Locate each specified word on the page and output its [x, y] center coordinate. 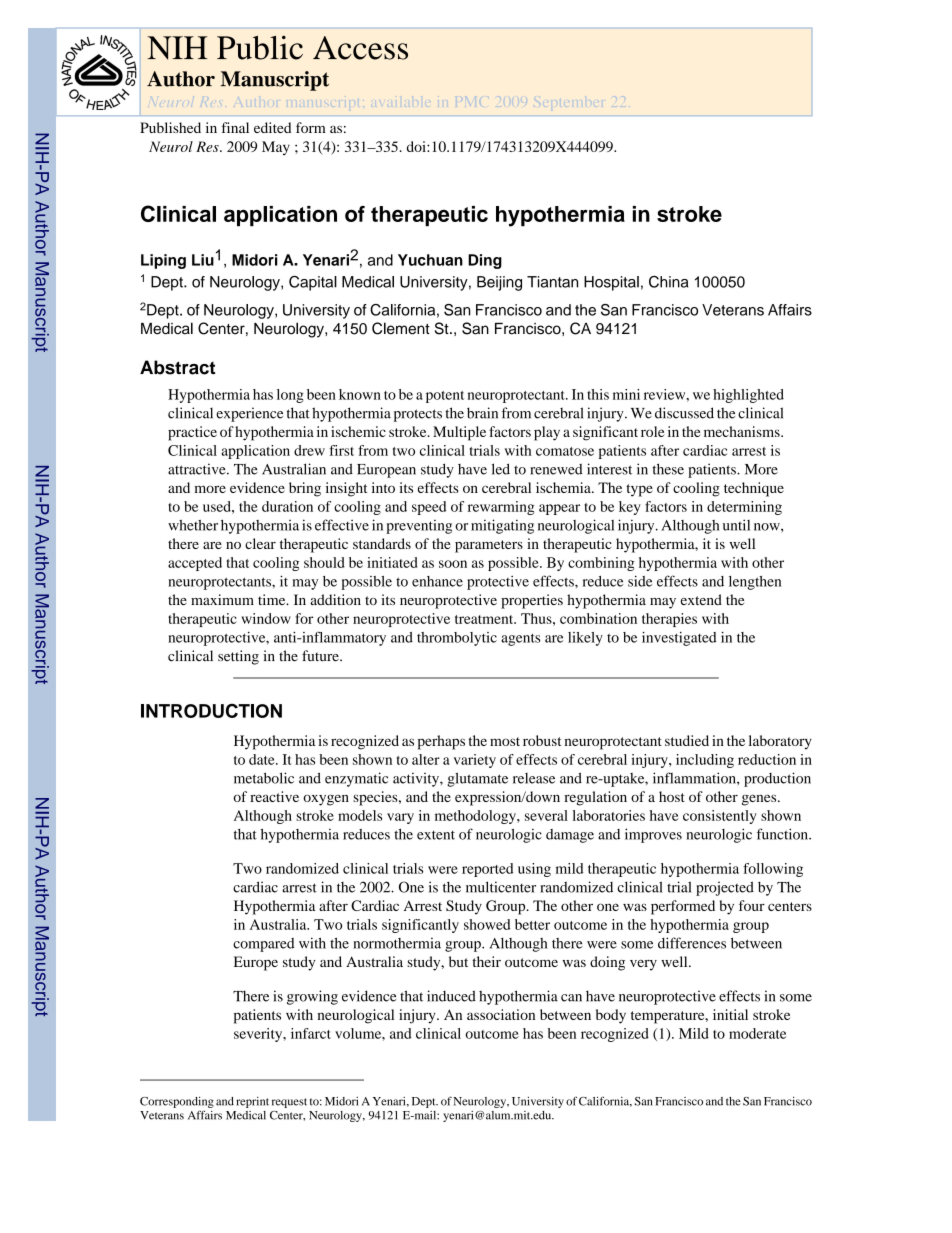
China [668, 282]
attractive [198, 469]
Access [360, 48]
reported [487, 870]
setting [238, 657]
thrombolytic [457, 639]
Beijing [499, 283]
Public [260, 47]
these [668, 469]
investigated [679, 639]
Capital [313, 283]
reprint [252, 1102]
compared [263, 945]
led [501, 469]
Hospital [611, 283]
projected [725, 888]
